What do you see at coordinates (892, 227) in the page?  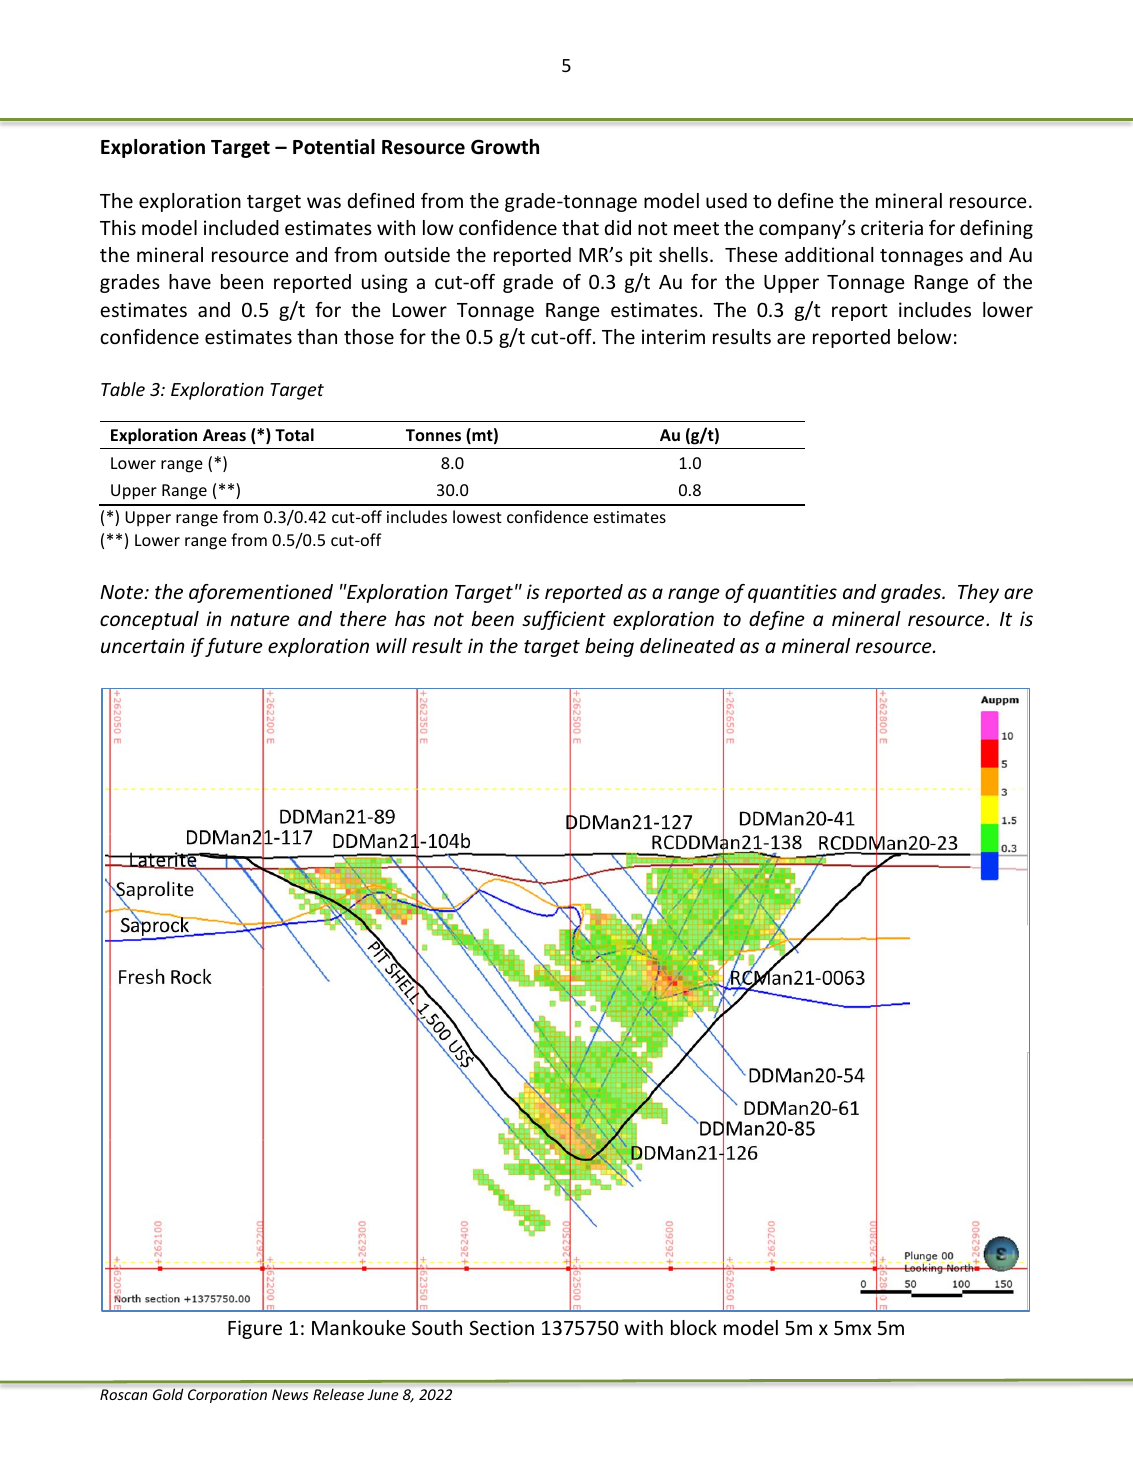 I see `criteria` at bounding box center [892, 227].
